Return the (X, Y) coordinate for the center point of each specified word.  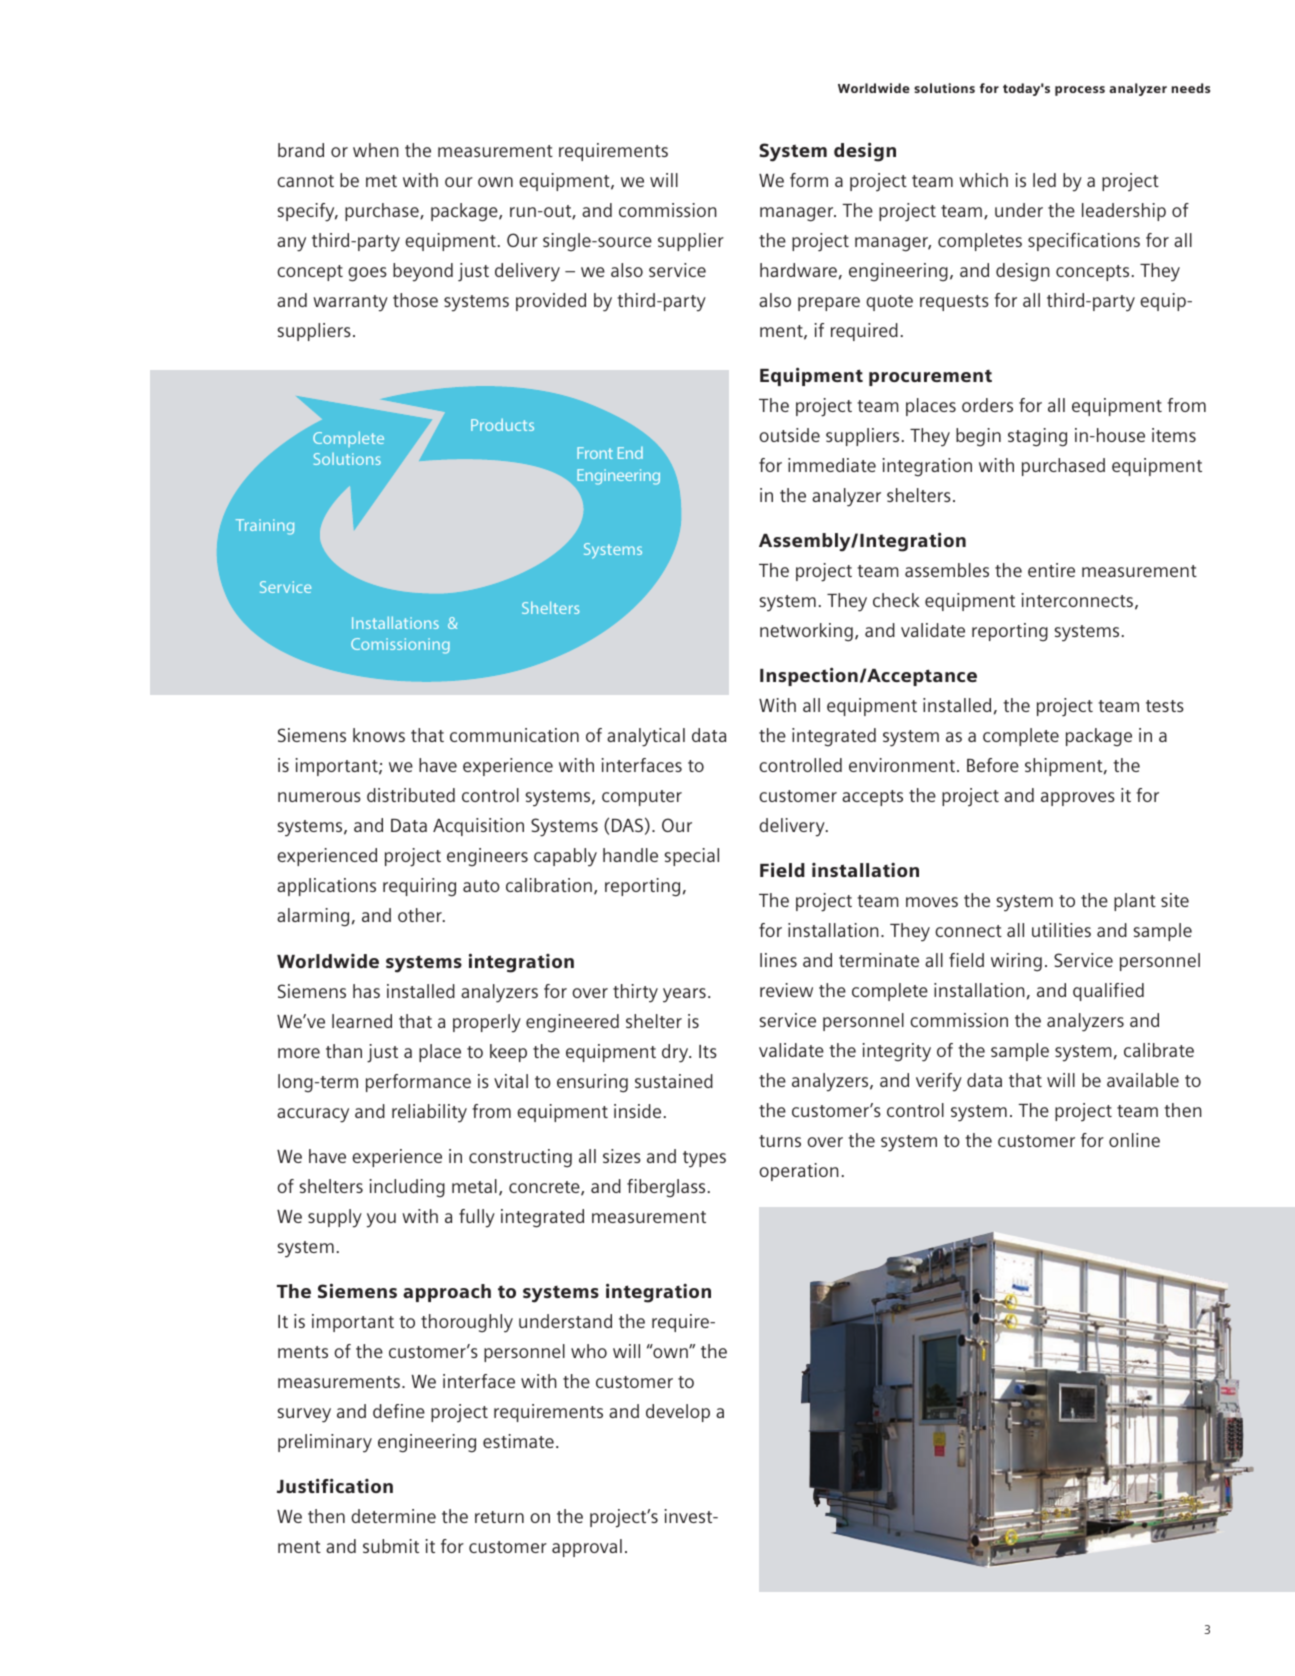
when (376, 150)
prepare (829, 304)
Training (265, 527)
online (1134, 1140)
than (344, 1051)
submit (391, 1546)
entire (1051, 570)
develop (678, 1413)
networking (806, 632)
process (1080, 91)
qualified (1108, 992)
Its (708, 1051)
